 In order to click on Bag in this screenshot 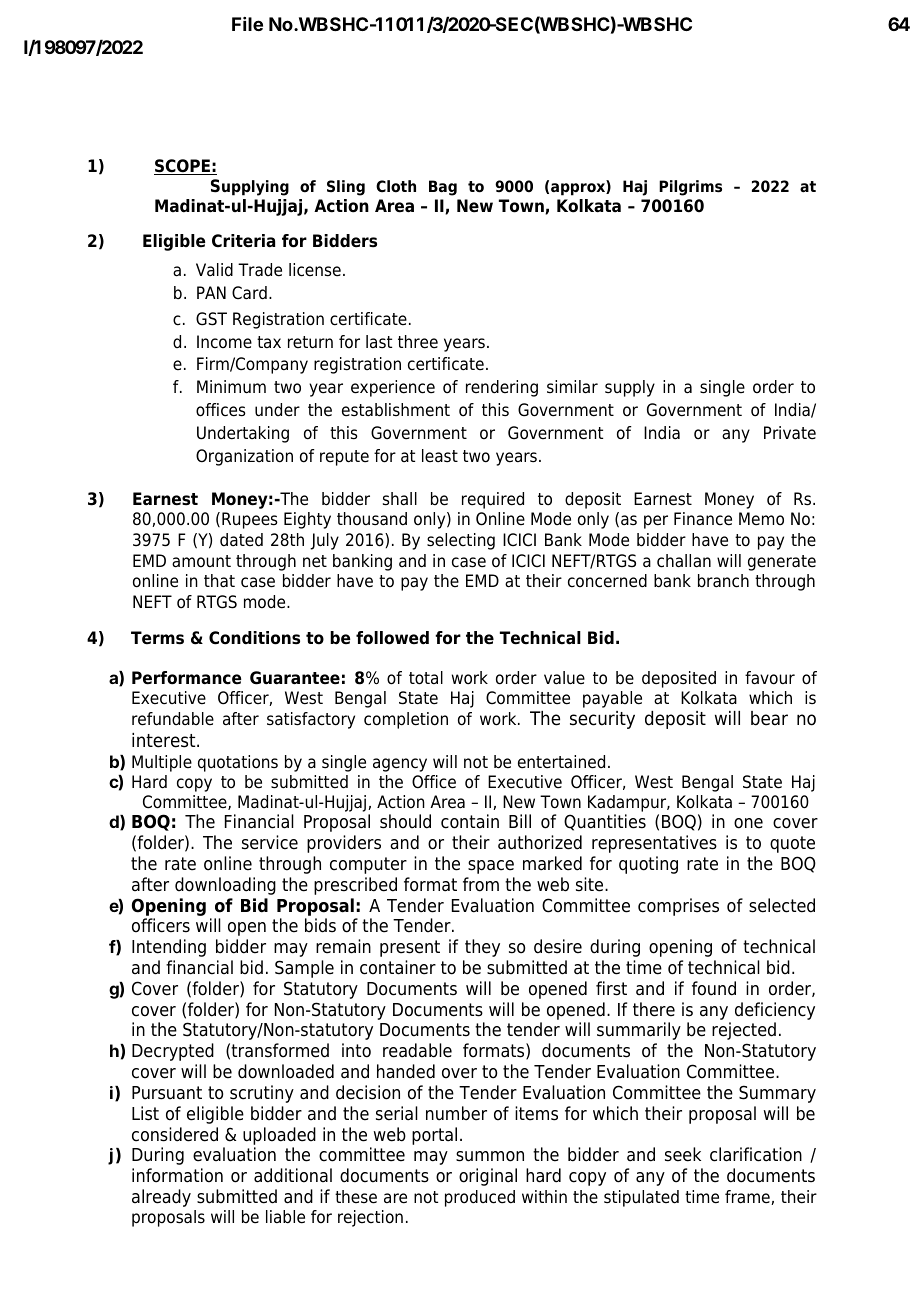, I will do `click(443, 188)`.
